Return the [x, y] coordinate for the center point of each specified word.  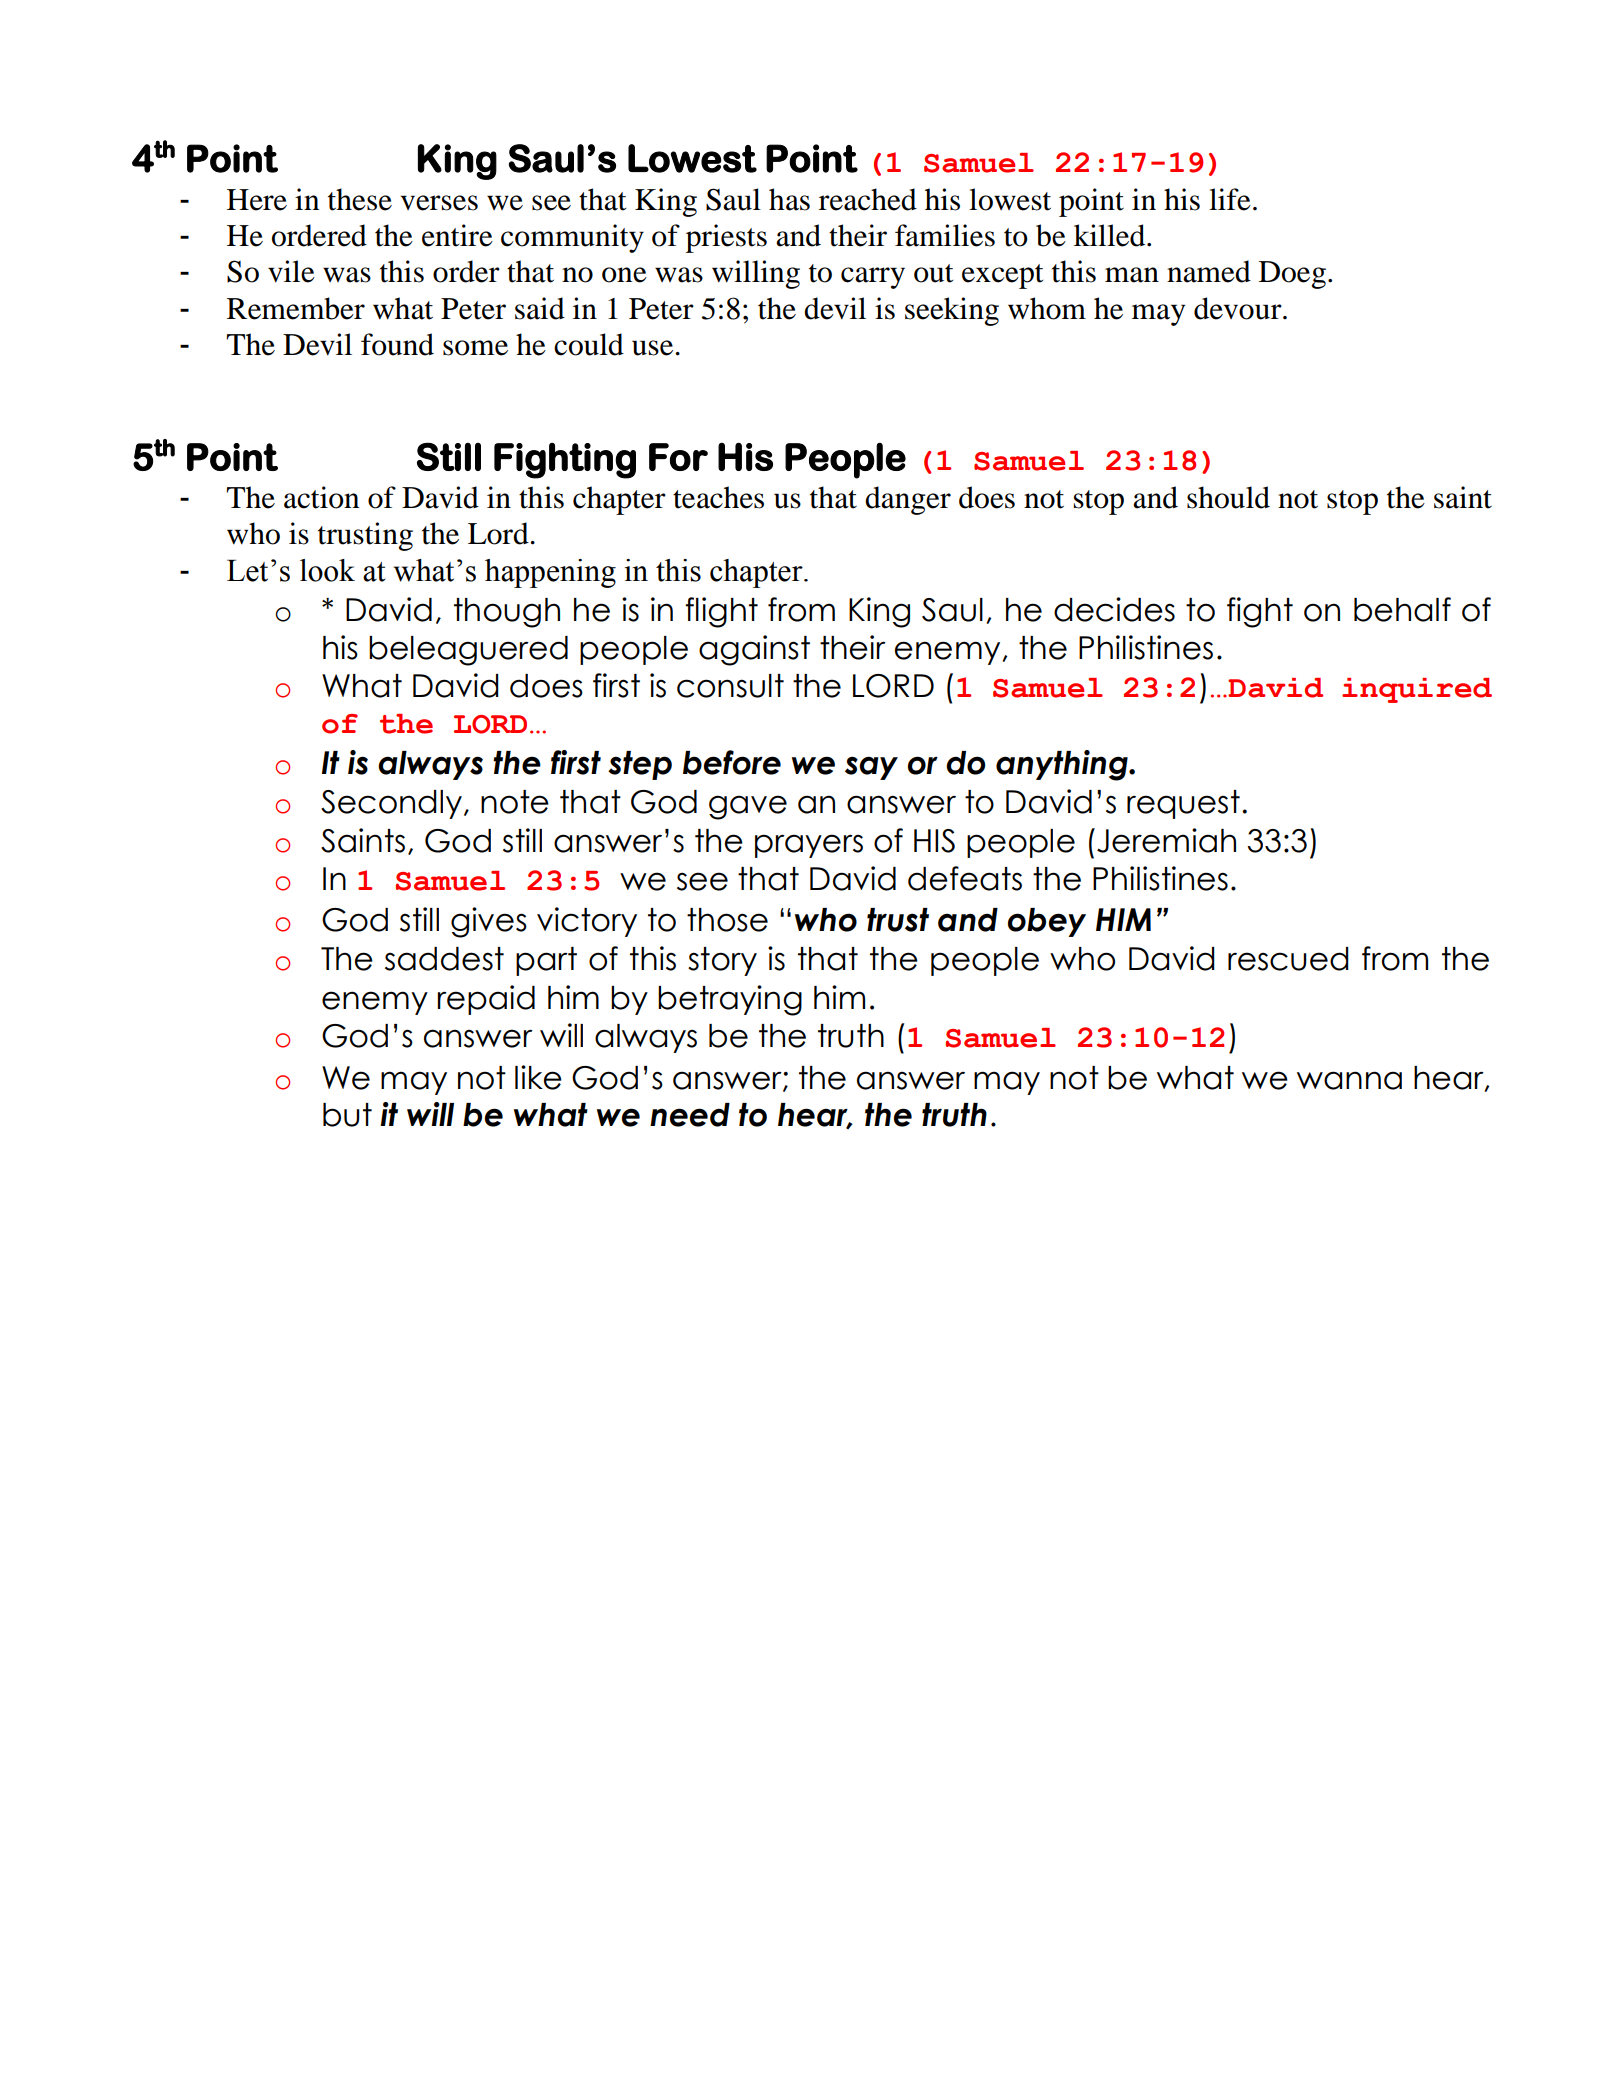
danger [908, 500]
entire [457, 235]
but [347, 1115]
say [871, 768]
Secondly [393, 804]
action [321, 497]
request [1183, 804]
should [1228, 497]
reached [868, 199]
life [1230, 199]
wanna [1349, 1080]
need [690, 1115]
